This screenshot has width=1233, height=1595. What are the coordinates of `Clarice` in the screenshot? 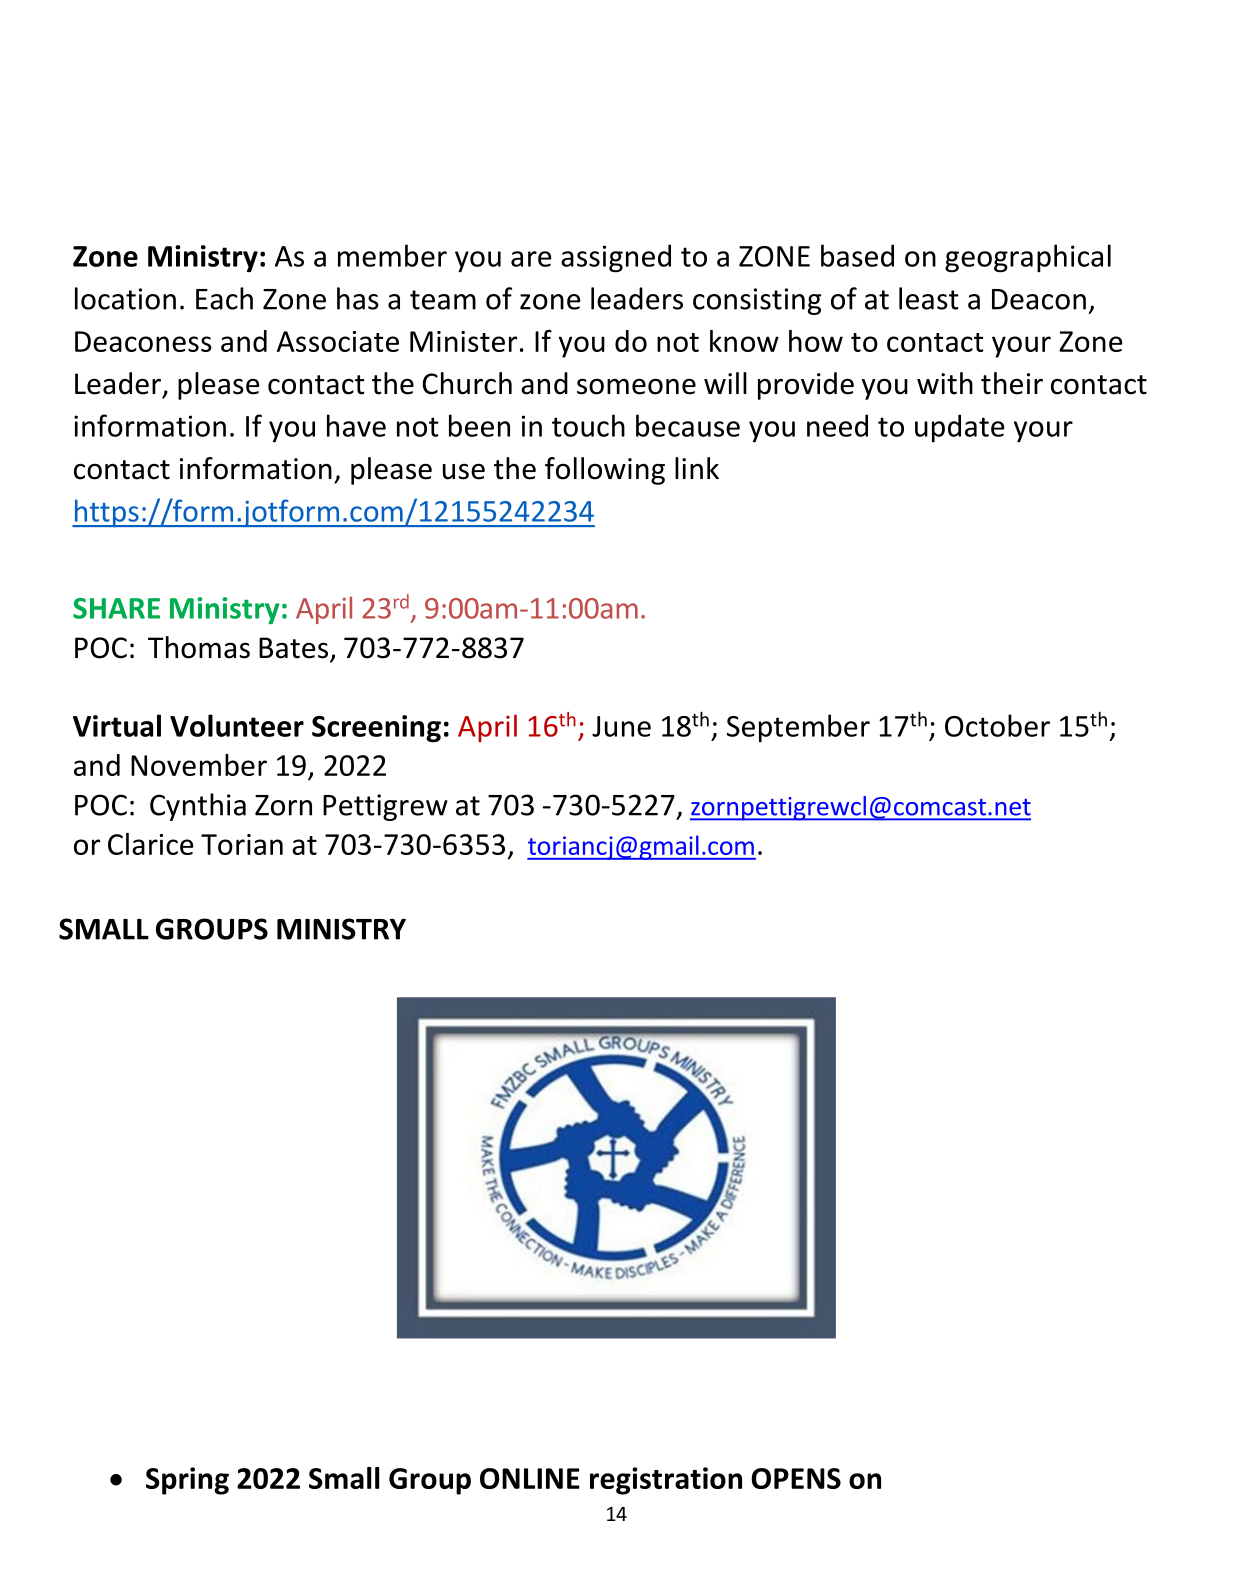 It's located at (151, 844).
